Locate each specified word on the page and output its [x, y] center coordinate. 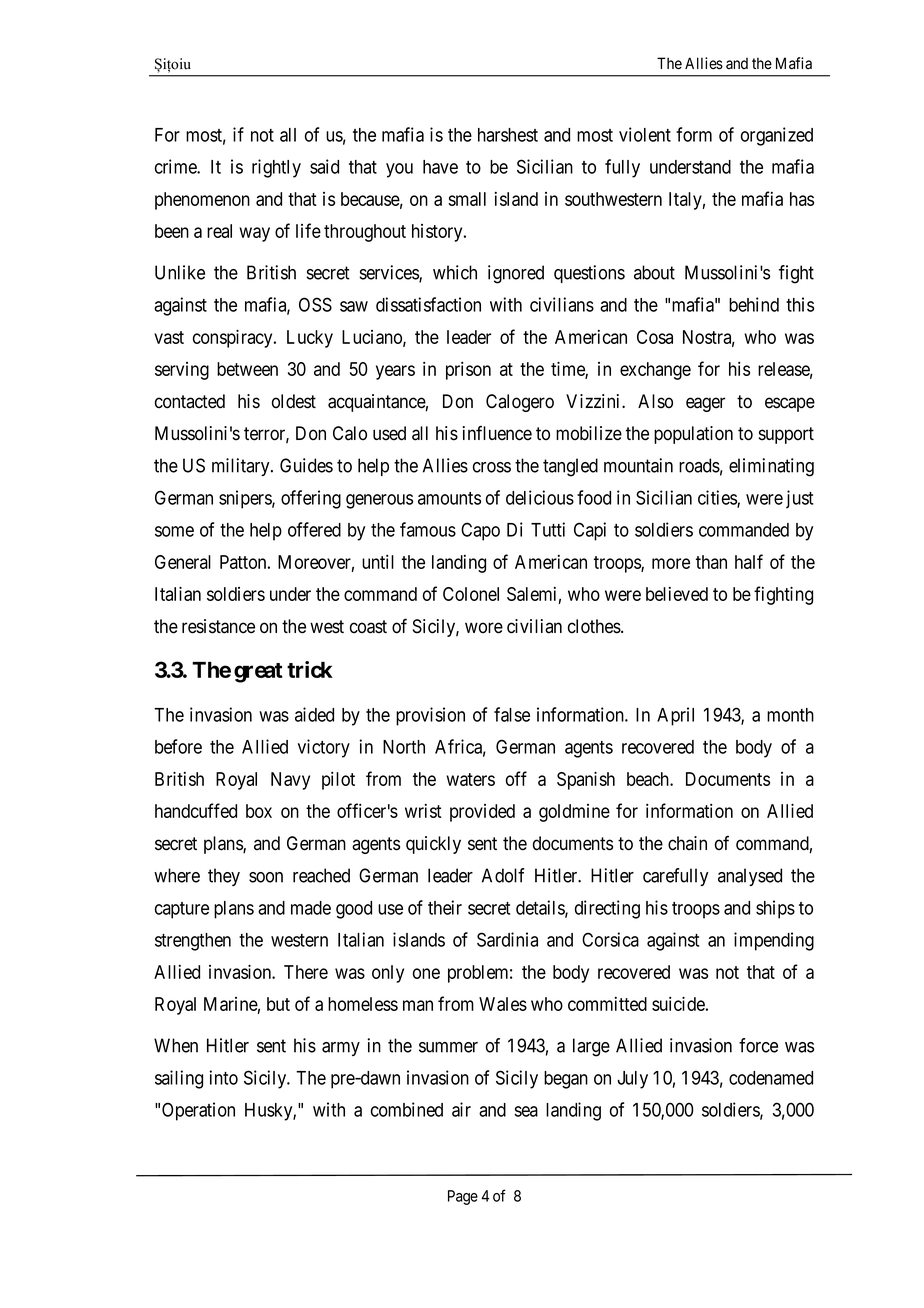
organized [777, 136]
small [467, 199]
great [258, 673]
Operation [198, 1111]
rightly [276, 168]
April [675, 716]
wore [484, 628]
